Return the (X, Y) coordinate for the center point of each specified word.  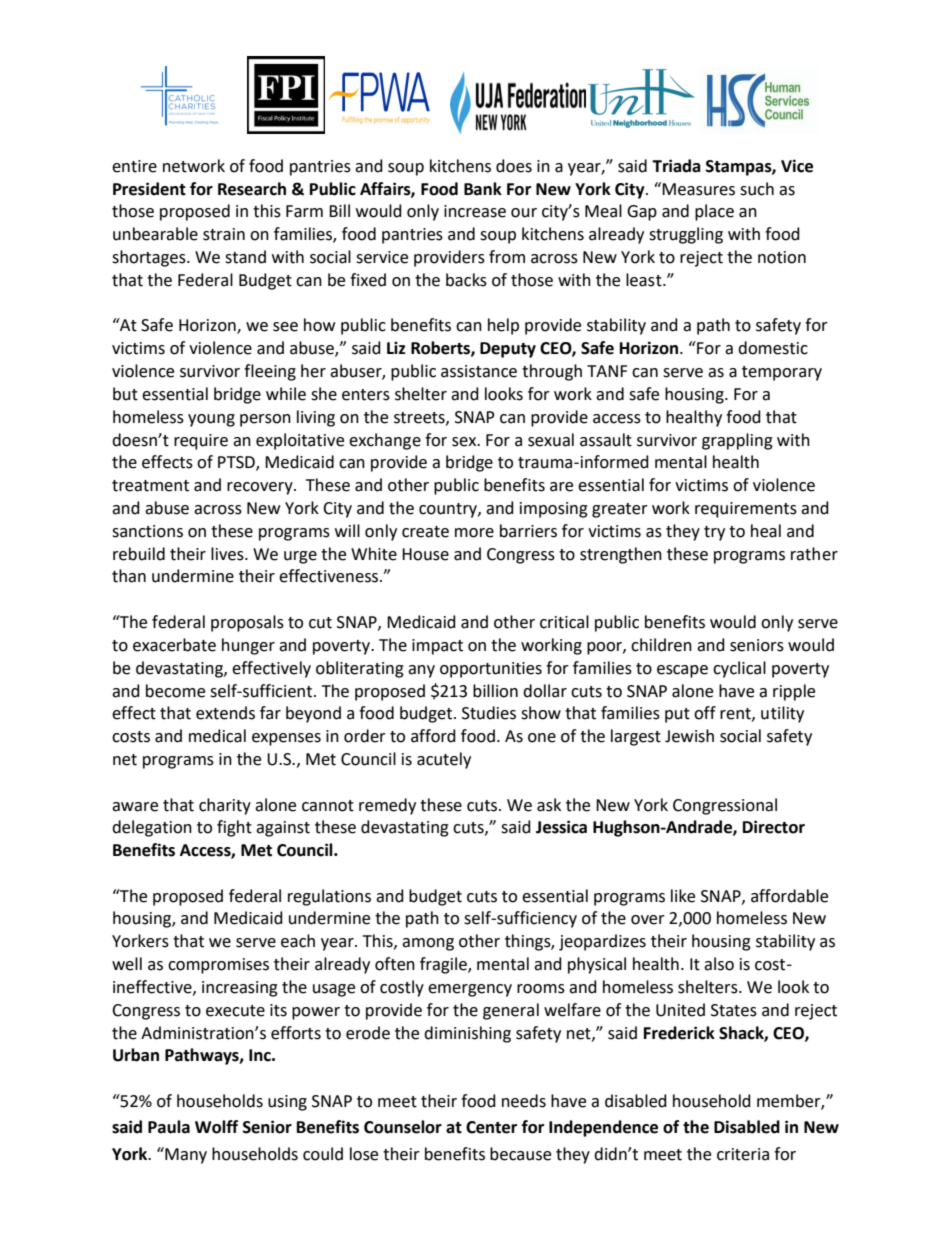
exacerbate (174, 645)
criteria (743, 1154)
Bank (483, 189)
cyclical (739, 669)
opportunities (491, 670)
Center (491, 1127)
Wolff (216, 1127)
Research (252, 189)
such (757, 189)
